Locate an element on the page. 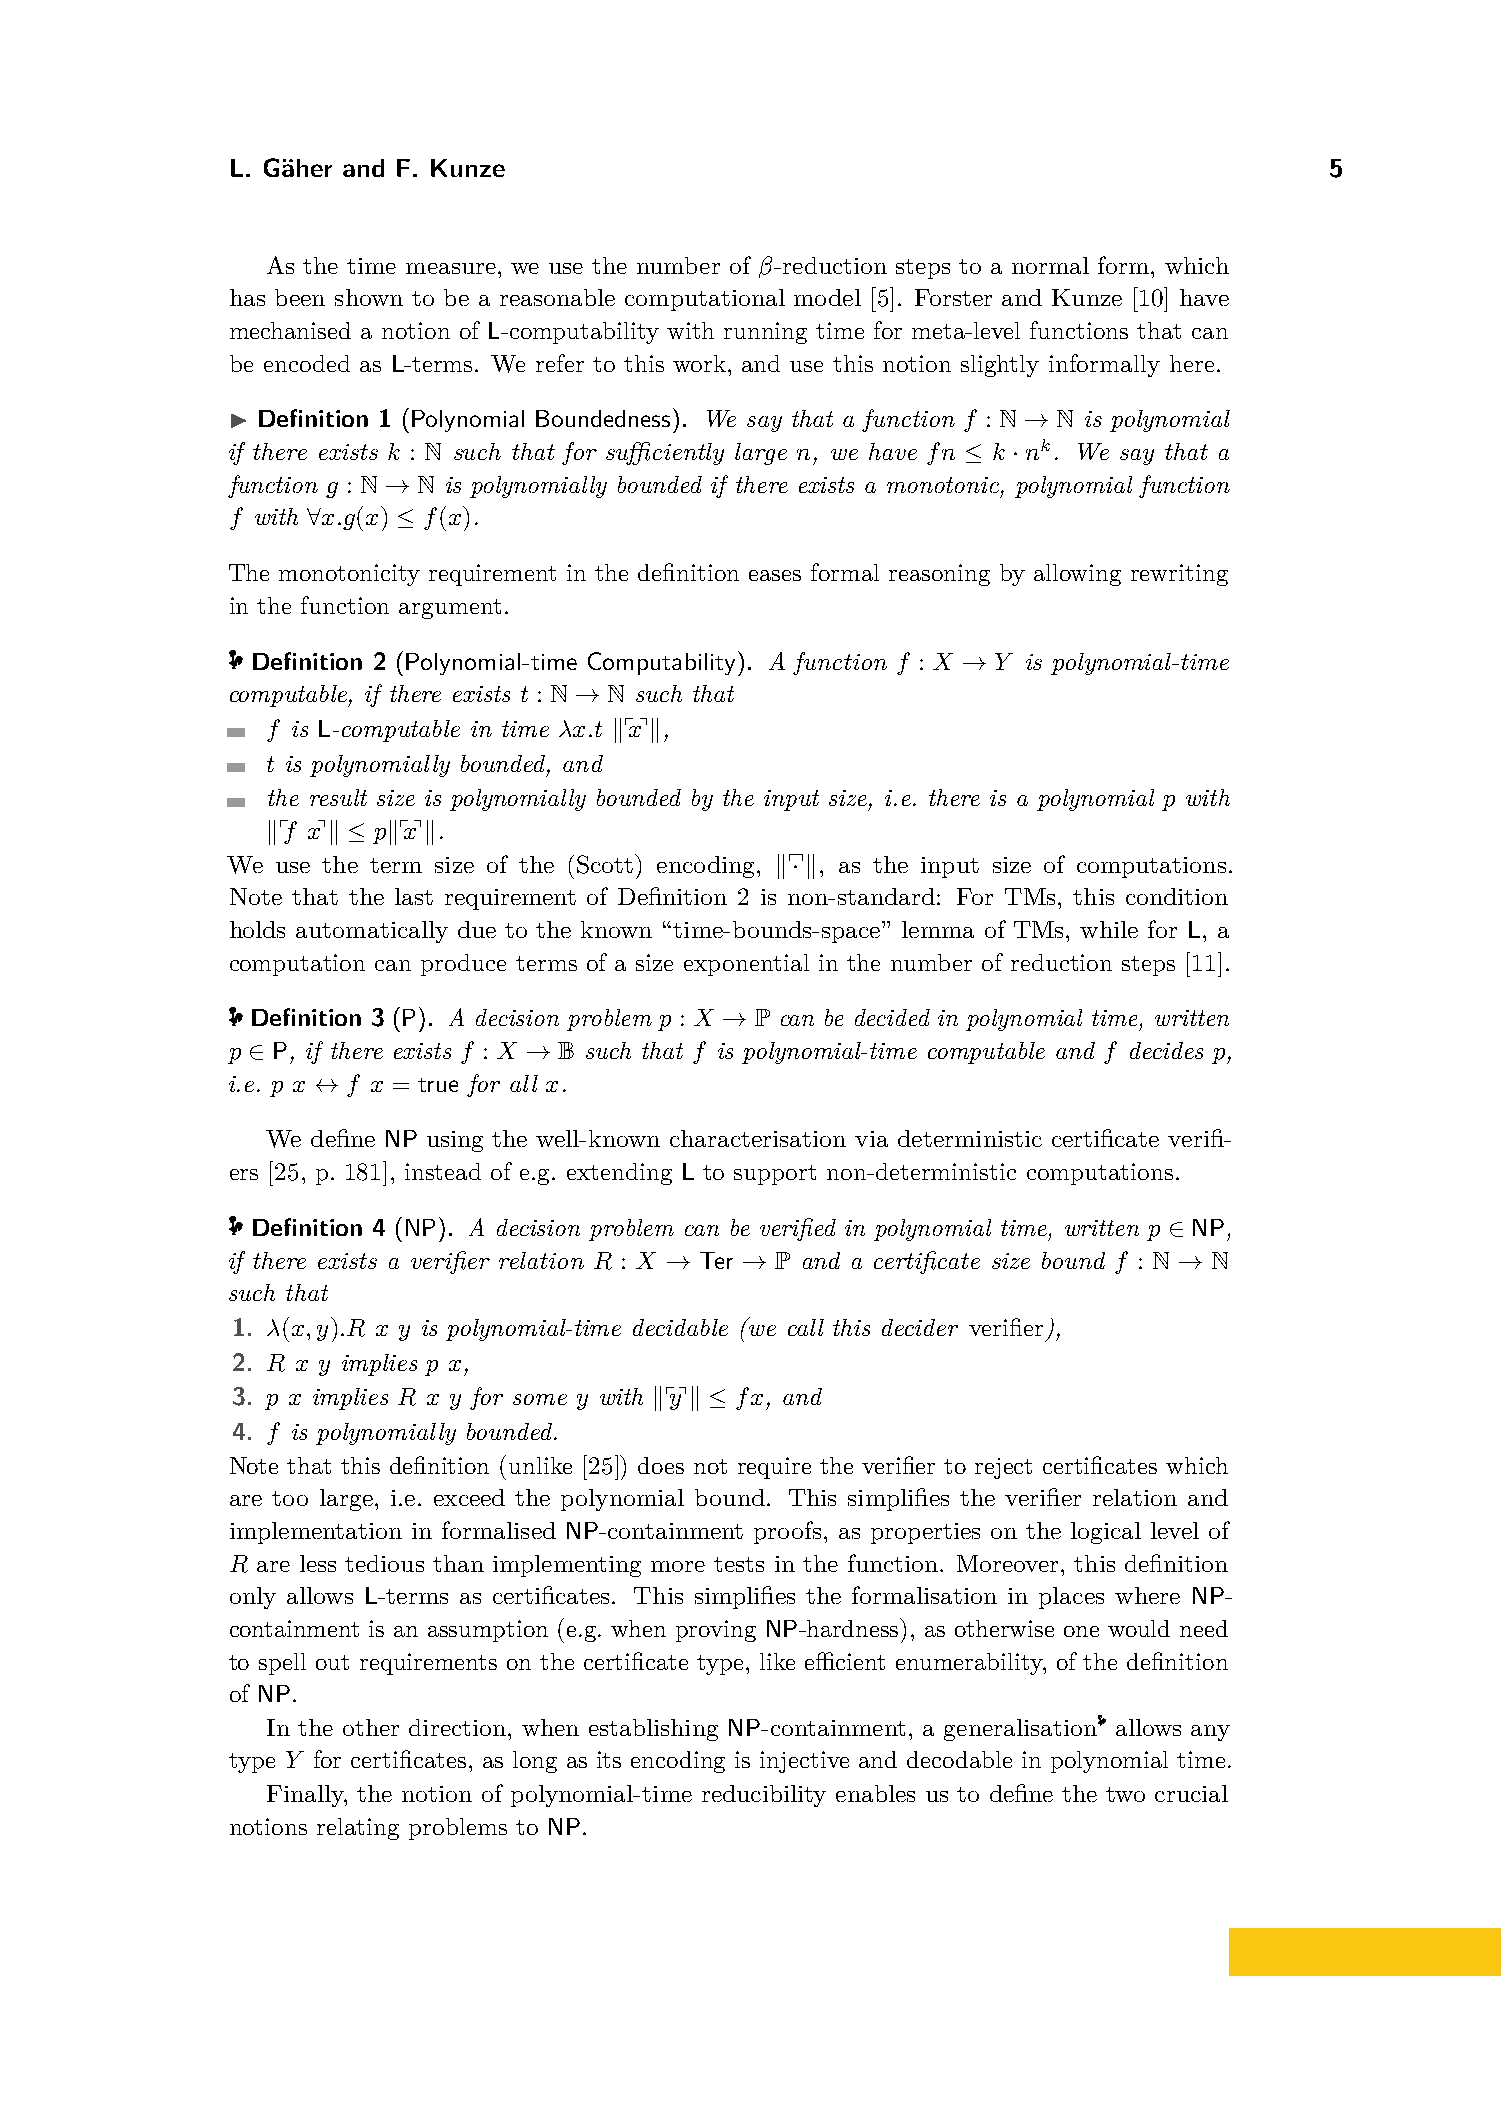  result is located at coordinates (338, 797).
